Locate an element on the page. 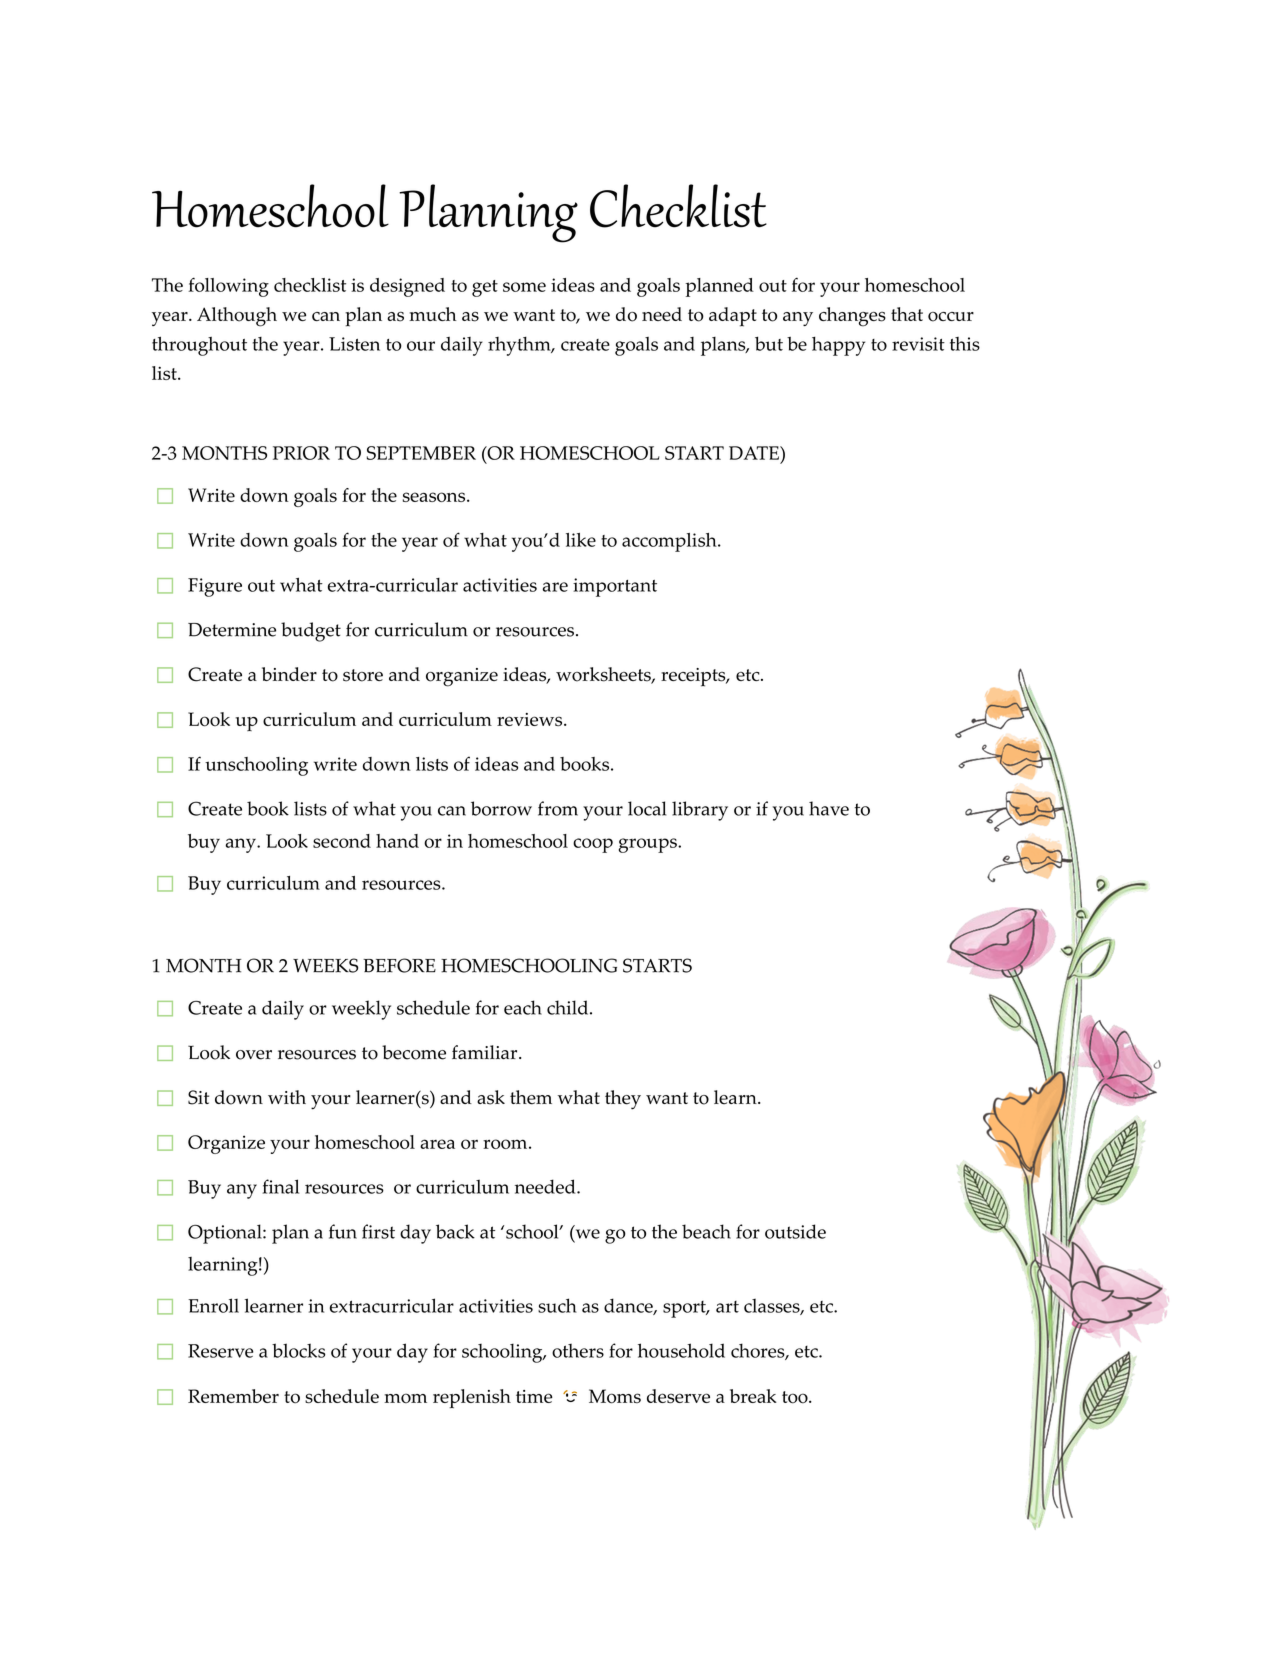 This page has height=1667, width=1288. they is located at coordinates (623, 1100).
